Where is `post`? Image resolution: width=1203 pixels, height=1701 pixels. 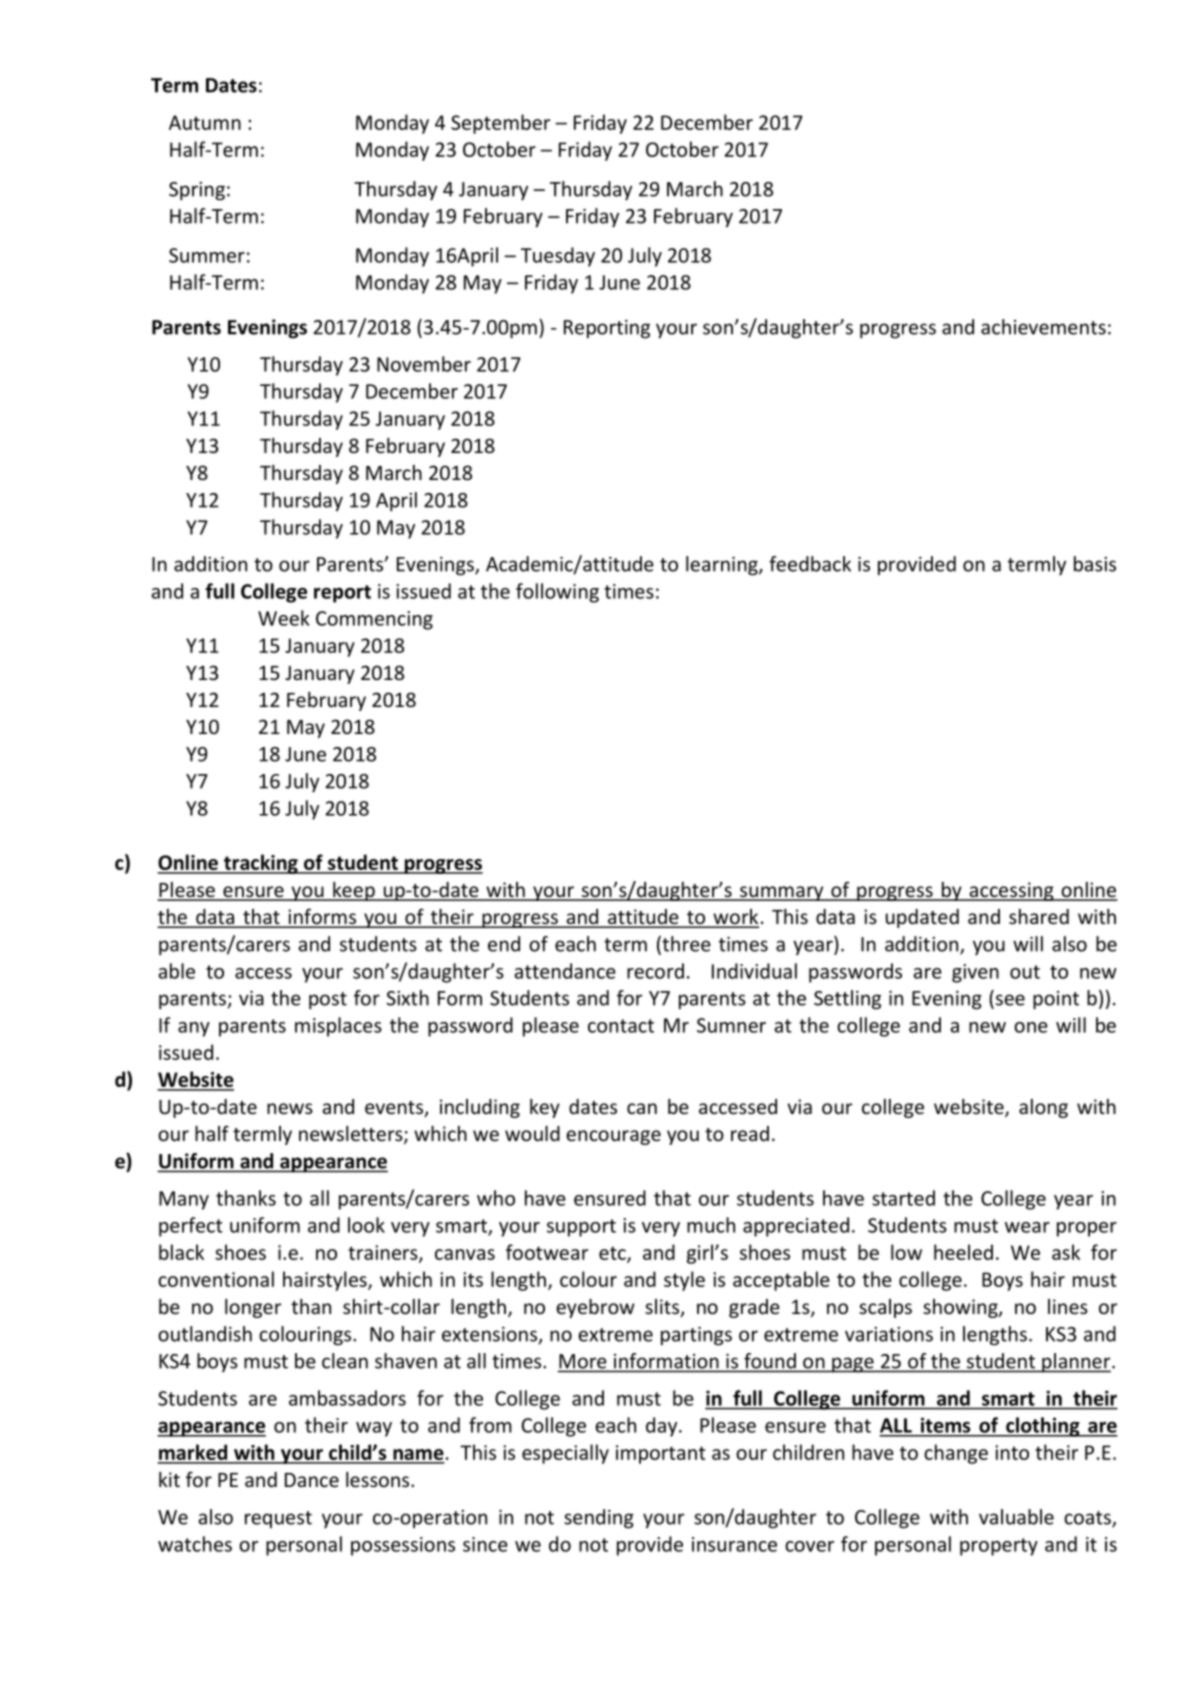 post is located at coordinates (328, 1001).
